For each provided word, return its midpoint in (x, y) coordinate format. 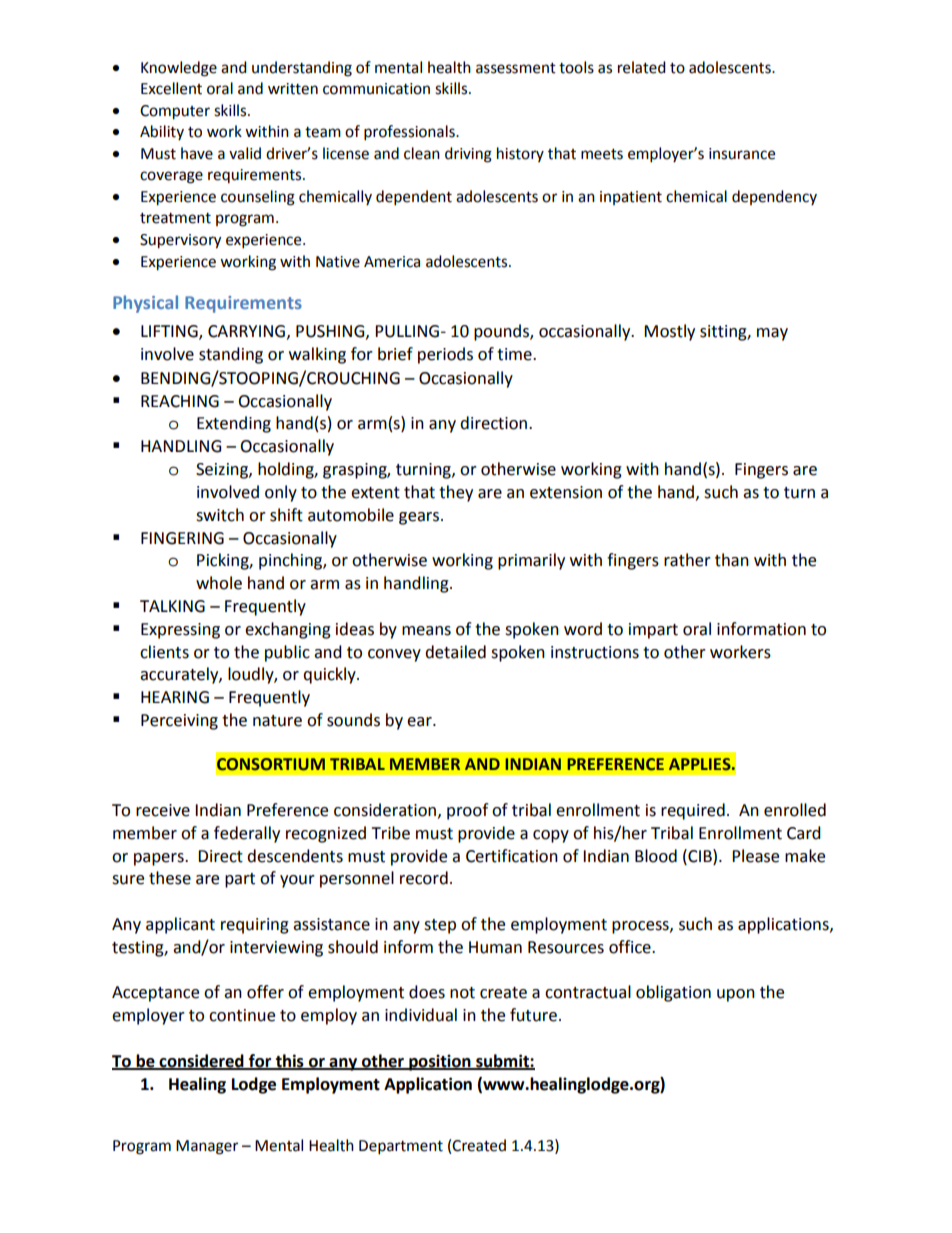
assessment (516, 68)
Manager (207, 1147)
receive (163, 810)
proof (467, 811)
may (772, 334)
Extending (234, 424)
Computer (175, 112)
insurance (742, 154)
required (693, 811)
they (456, 493)
